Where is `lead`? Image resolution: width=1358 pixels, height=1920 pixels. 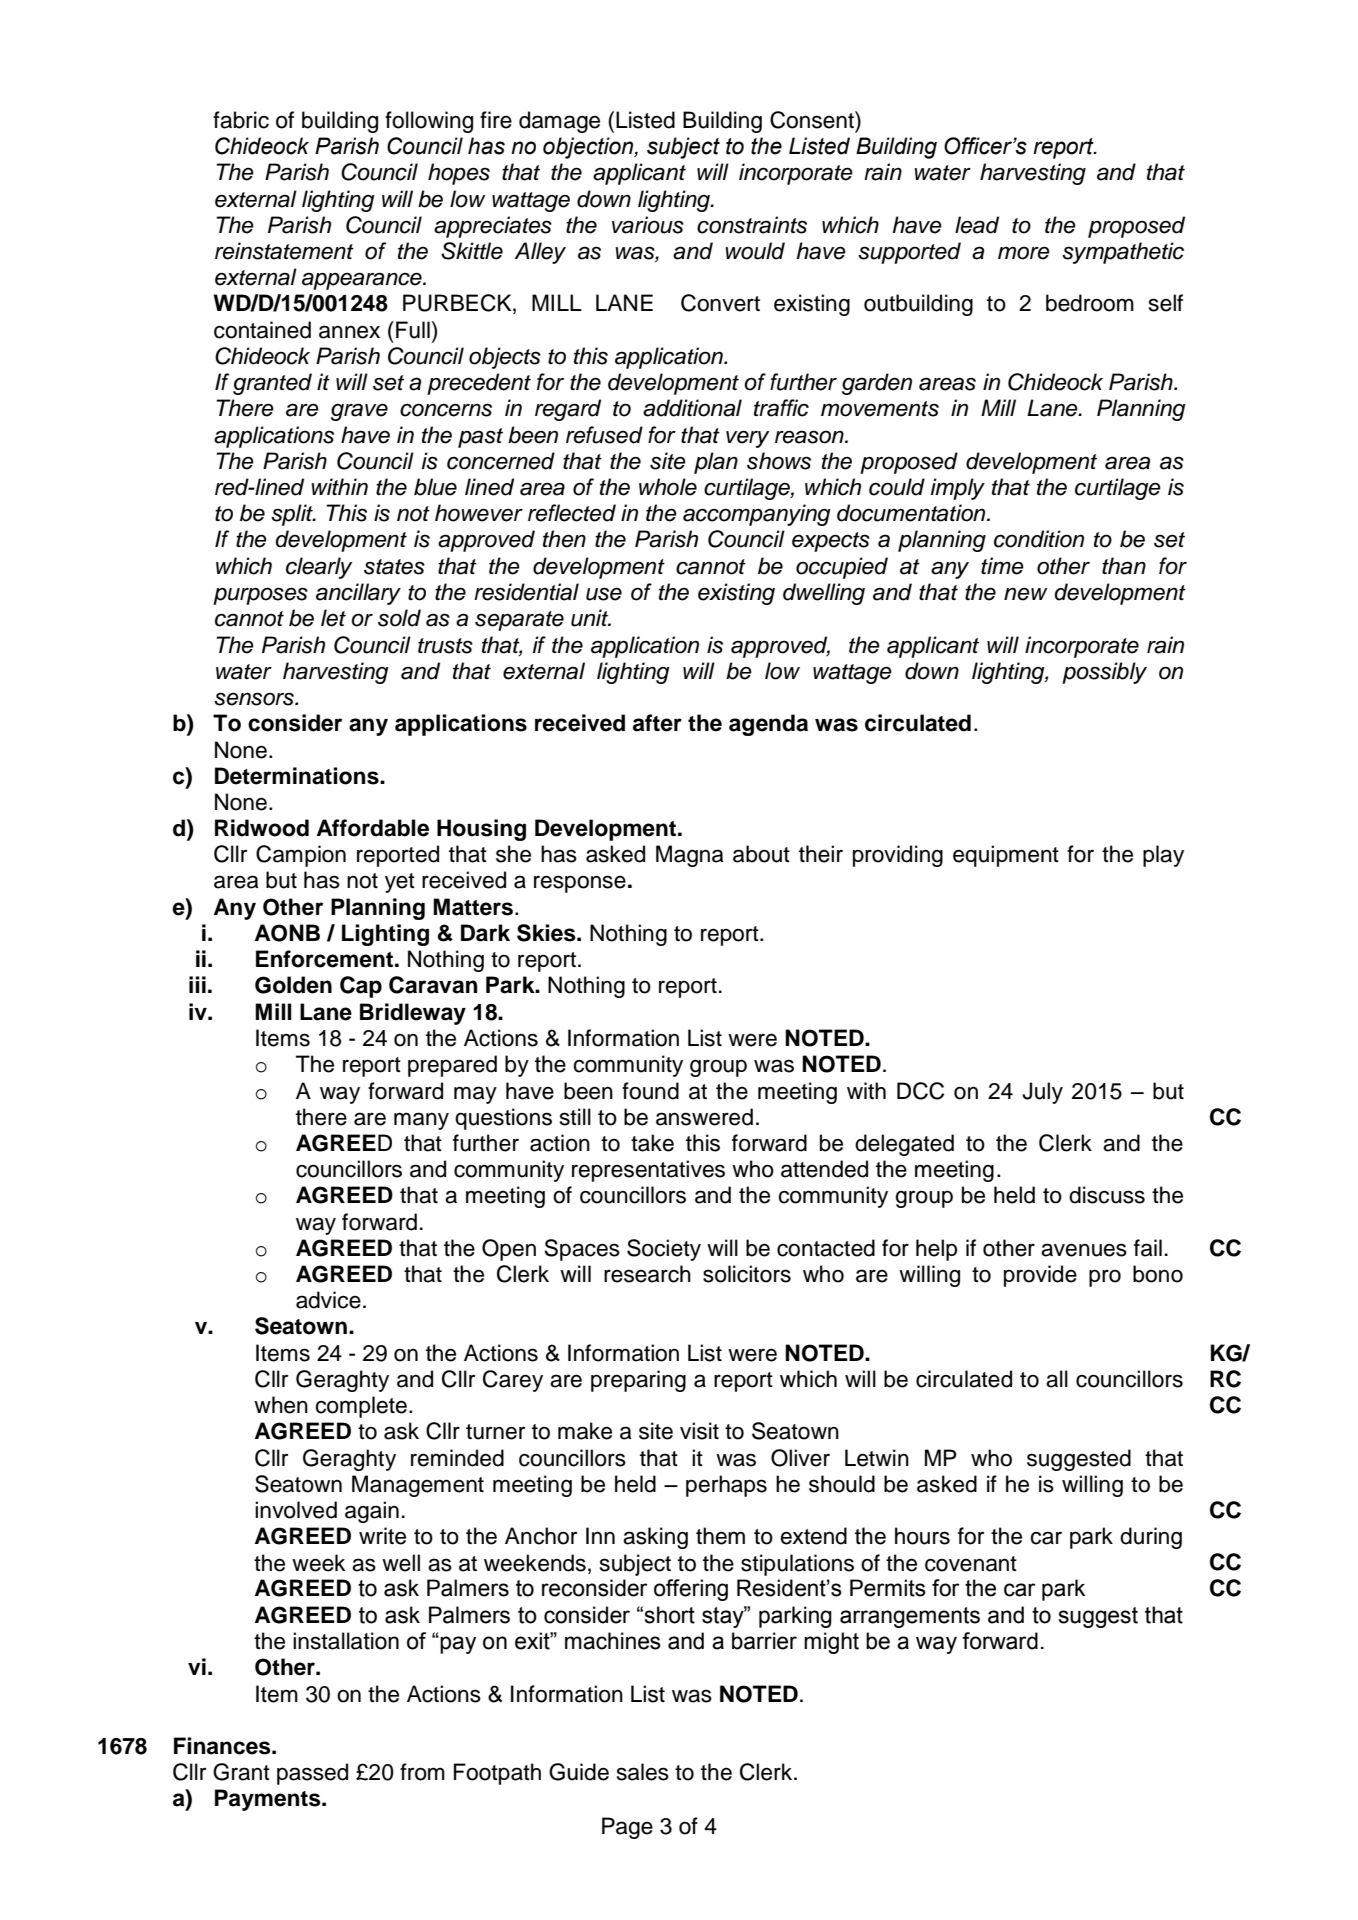 lead is located at coordinates (977, 225).
